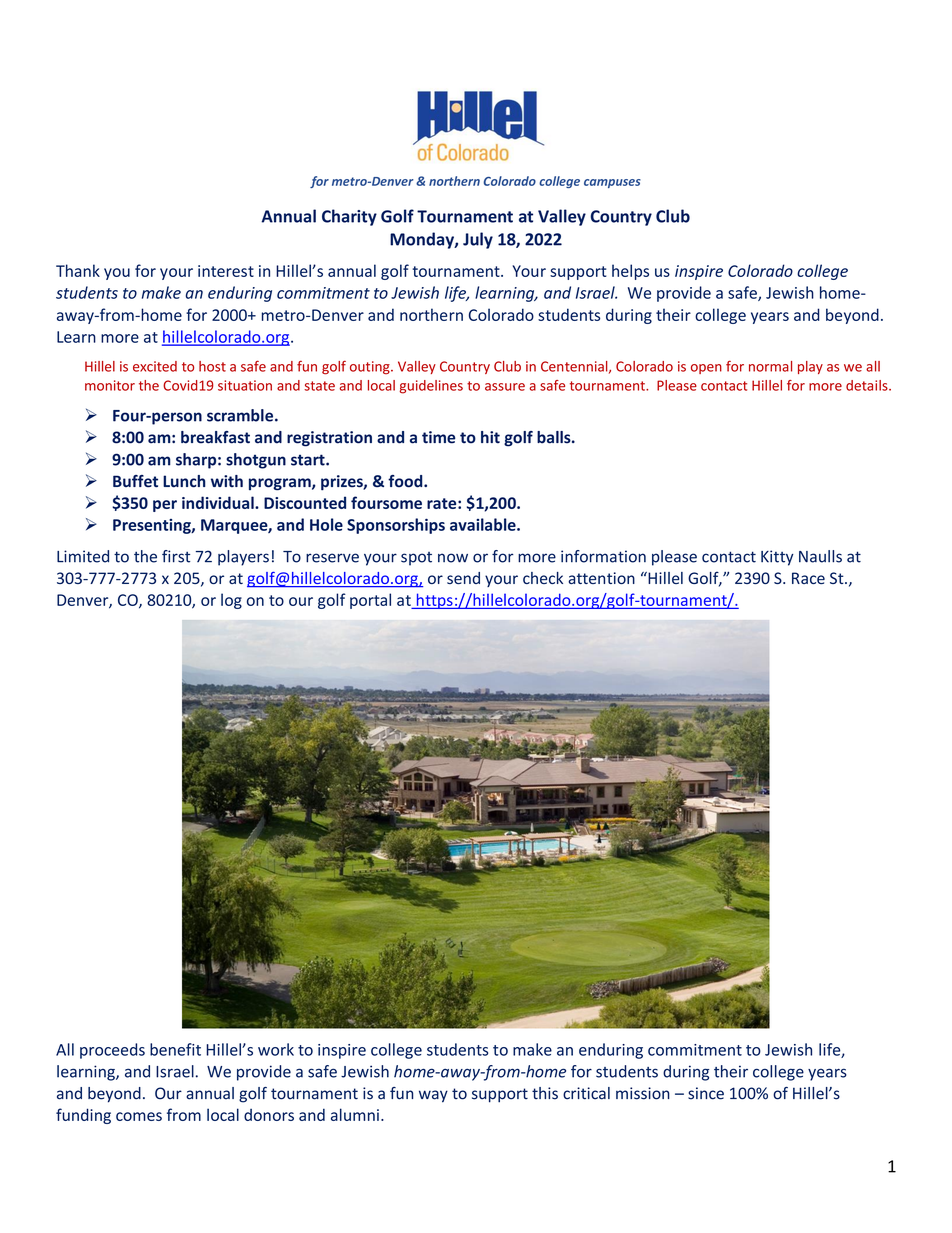  I want to click on interest, so click(226, 271).
